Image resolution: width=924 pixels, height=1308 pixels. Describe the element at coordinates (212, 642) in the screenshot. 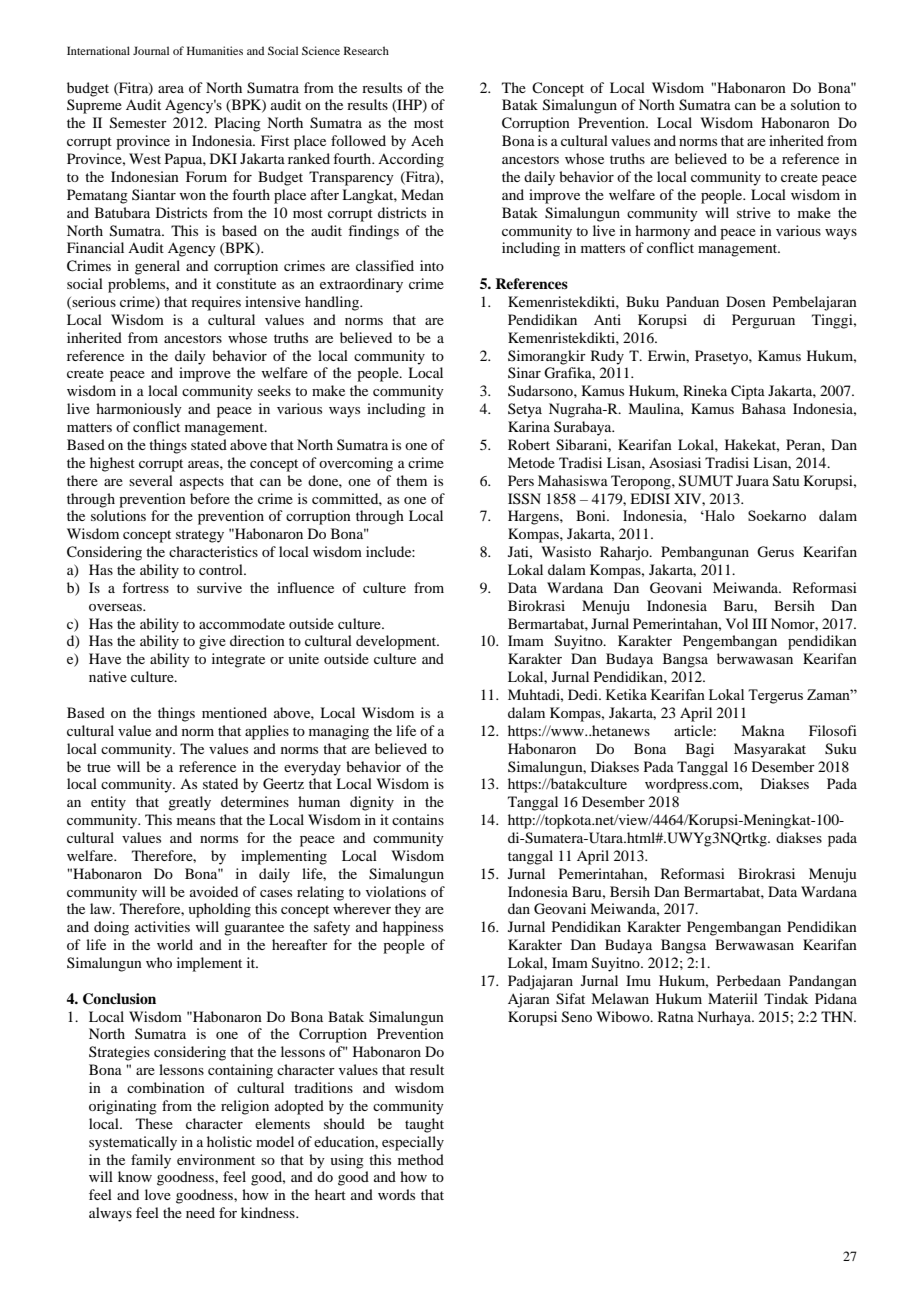

I see `give` at that location.
